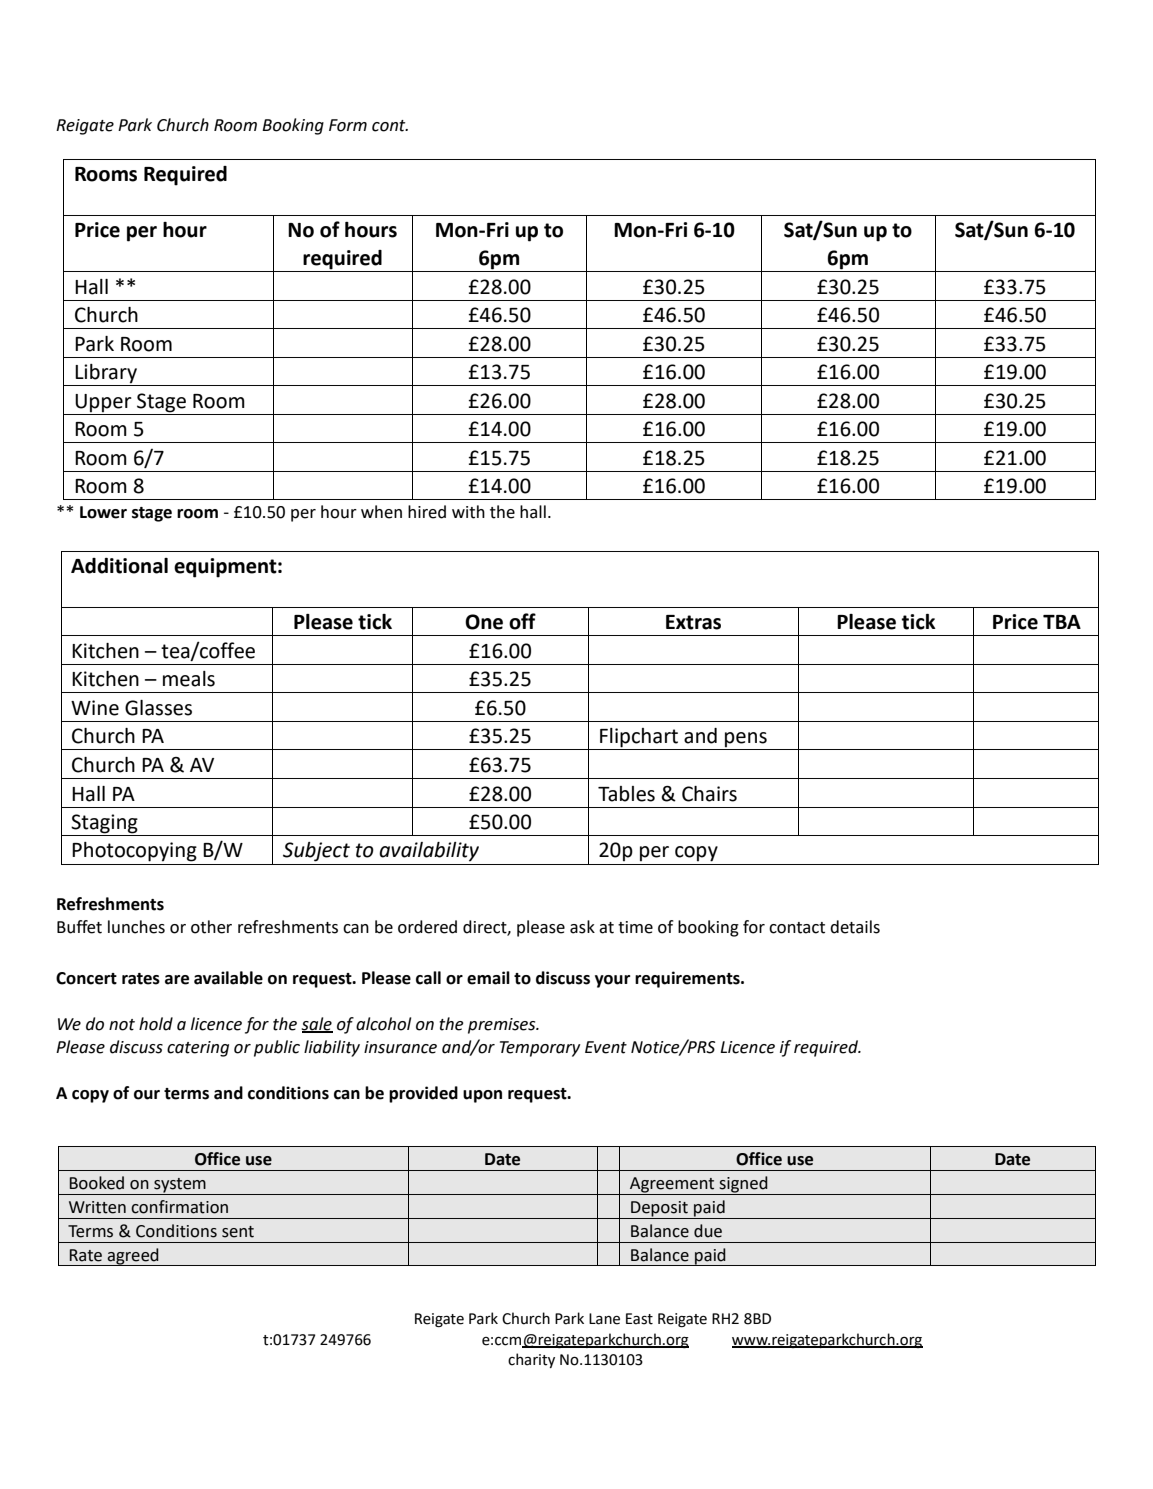 The image size is (1153, 1489). Describe the element at coordinates (198, 1049) in the image. I see `catering` at that location.
